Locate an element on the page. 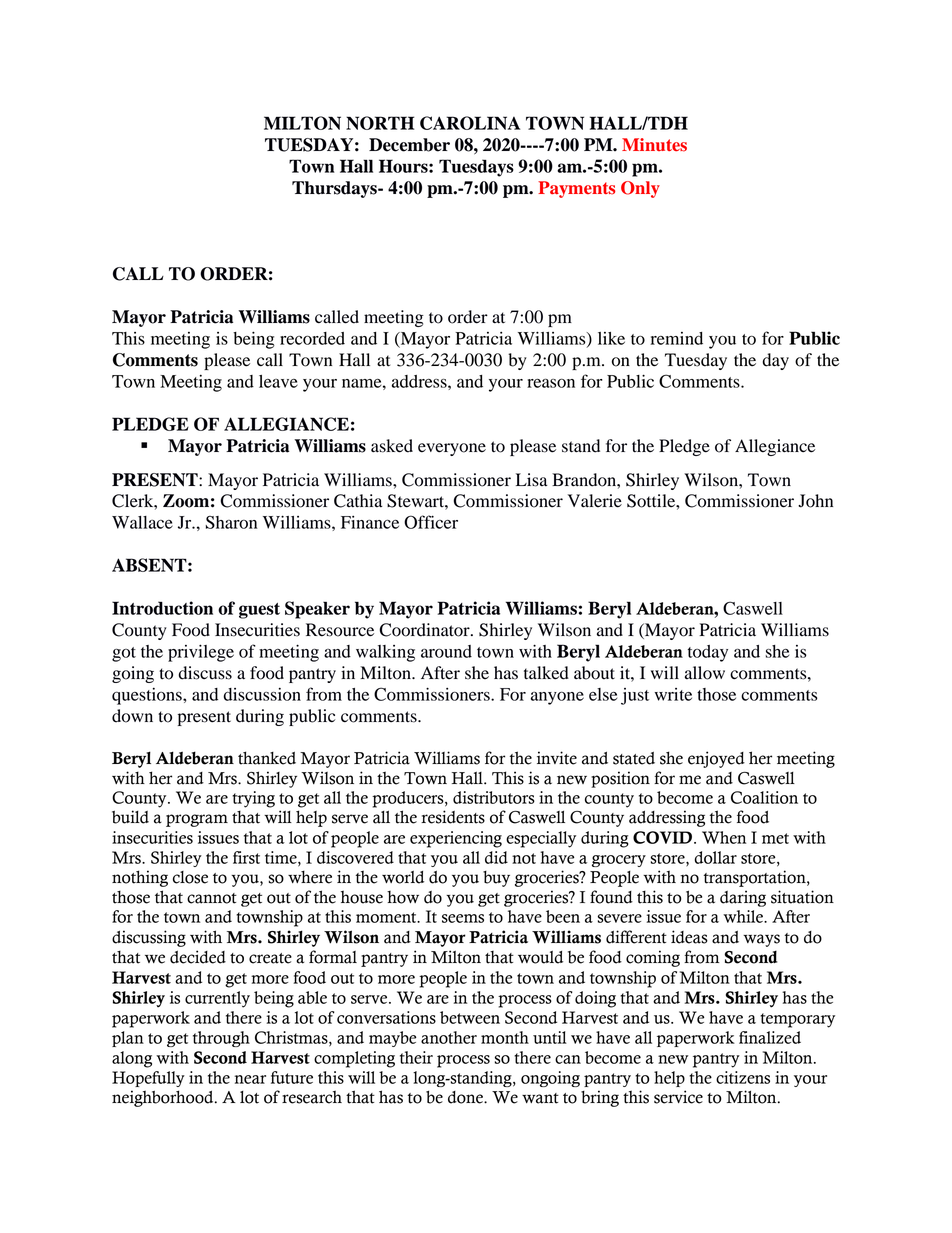  NORTH is located at coordinates (380, 123).
